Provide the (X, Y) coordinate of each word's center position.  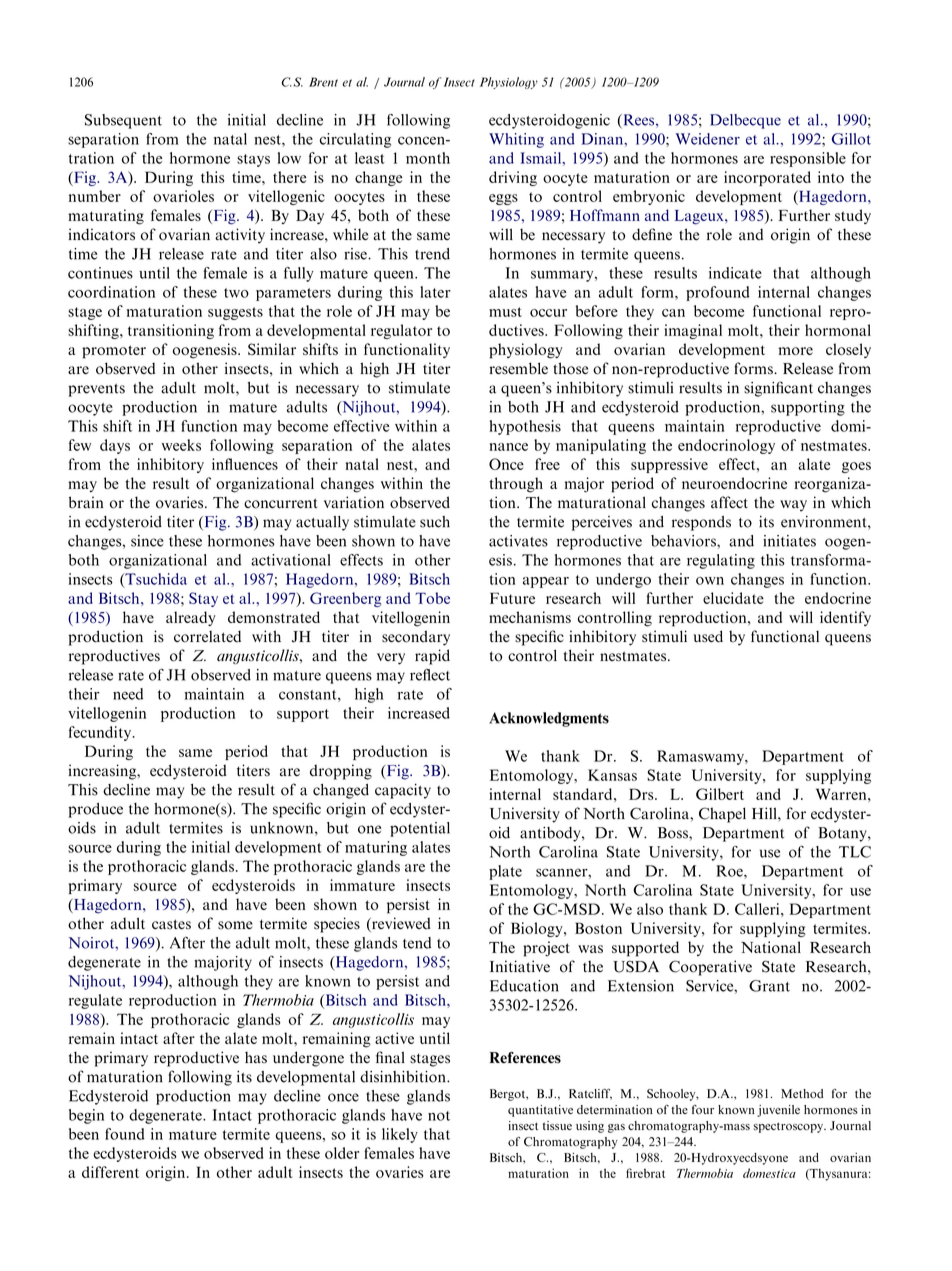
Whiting (516, 140)
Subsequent (123, 121)
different (110, 1172)
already (191, 618)
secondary (416, 638)
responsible (808, 159)
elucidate (733, 598)
